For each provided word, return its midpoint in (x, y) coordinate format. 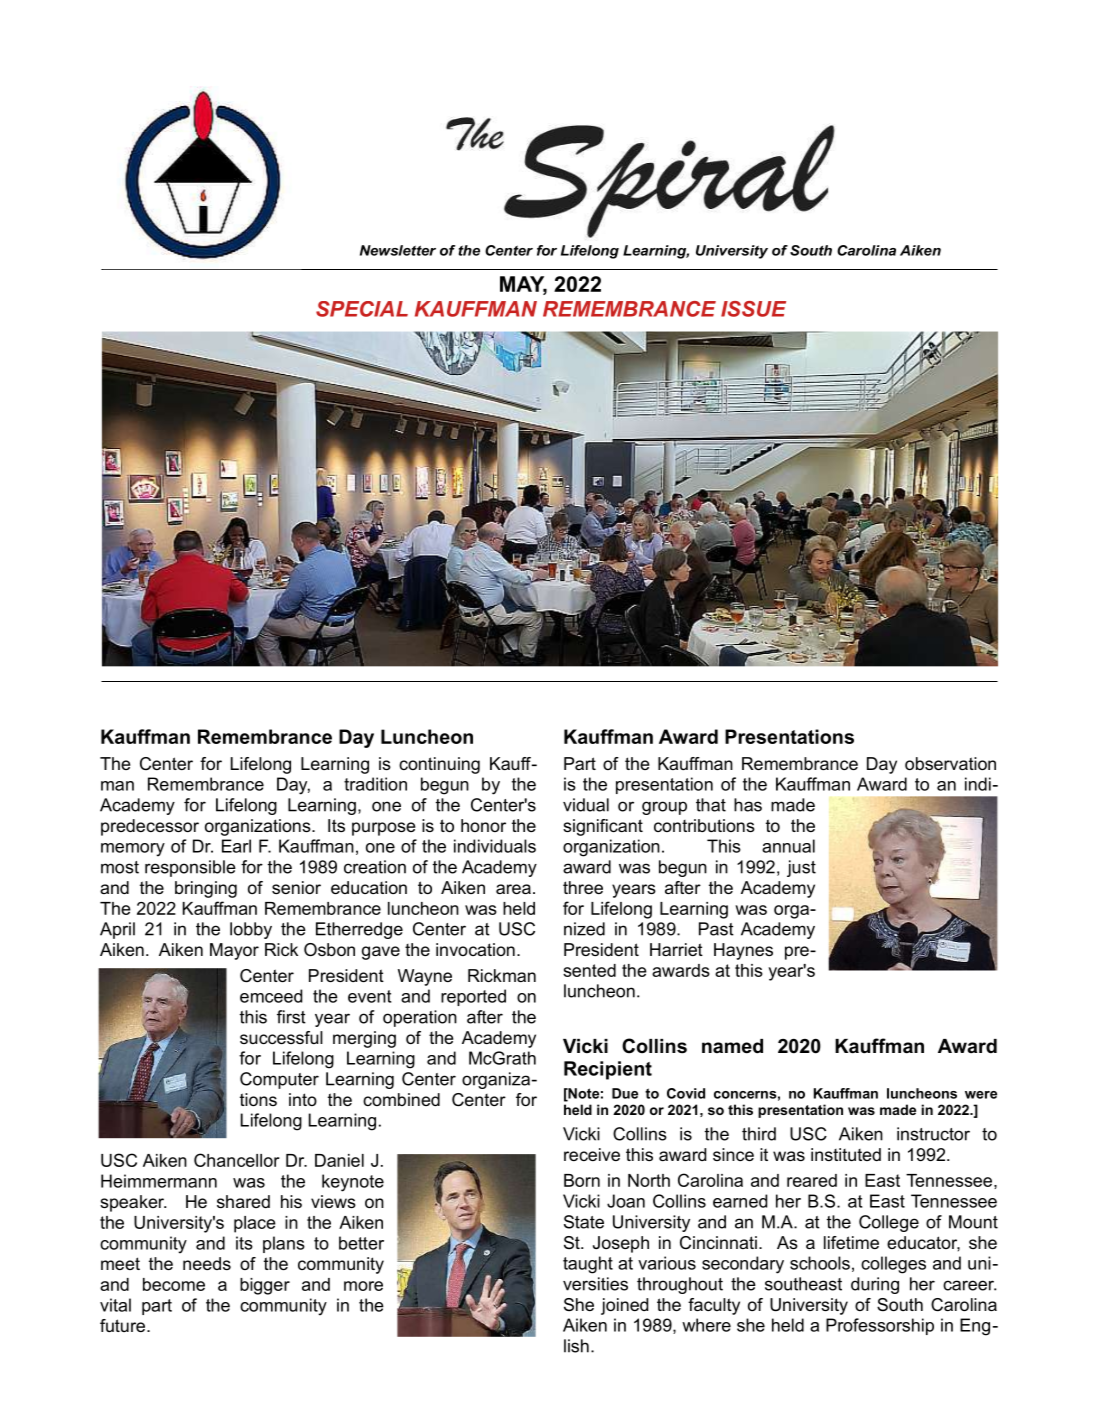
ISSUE (753, 309)
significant (603, 827)
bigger (265, 1286)
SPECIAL (362, 309)
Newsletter (398, 250)
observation (950, 763)
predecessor (150, 827)
